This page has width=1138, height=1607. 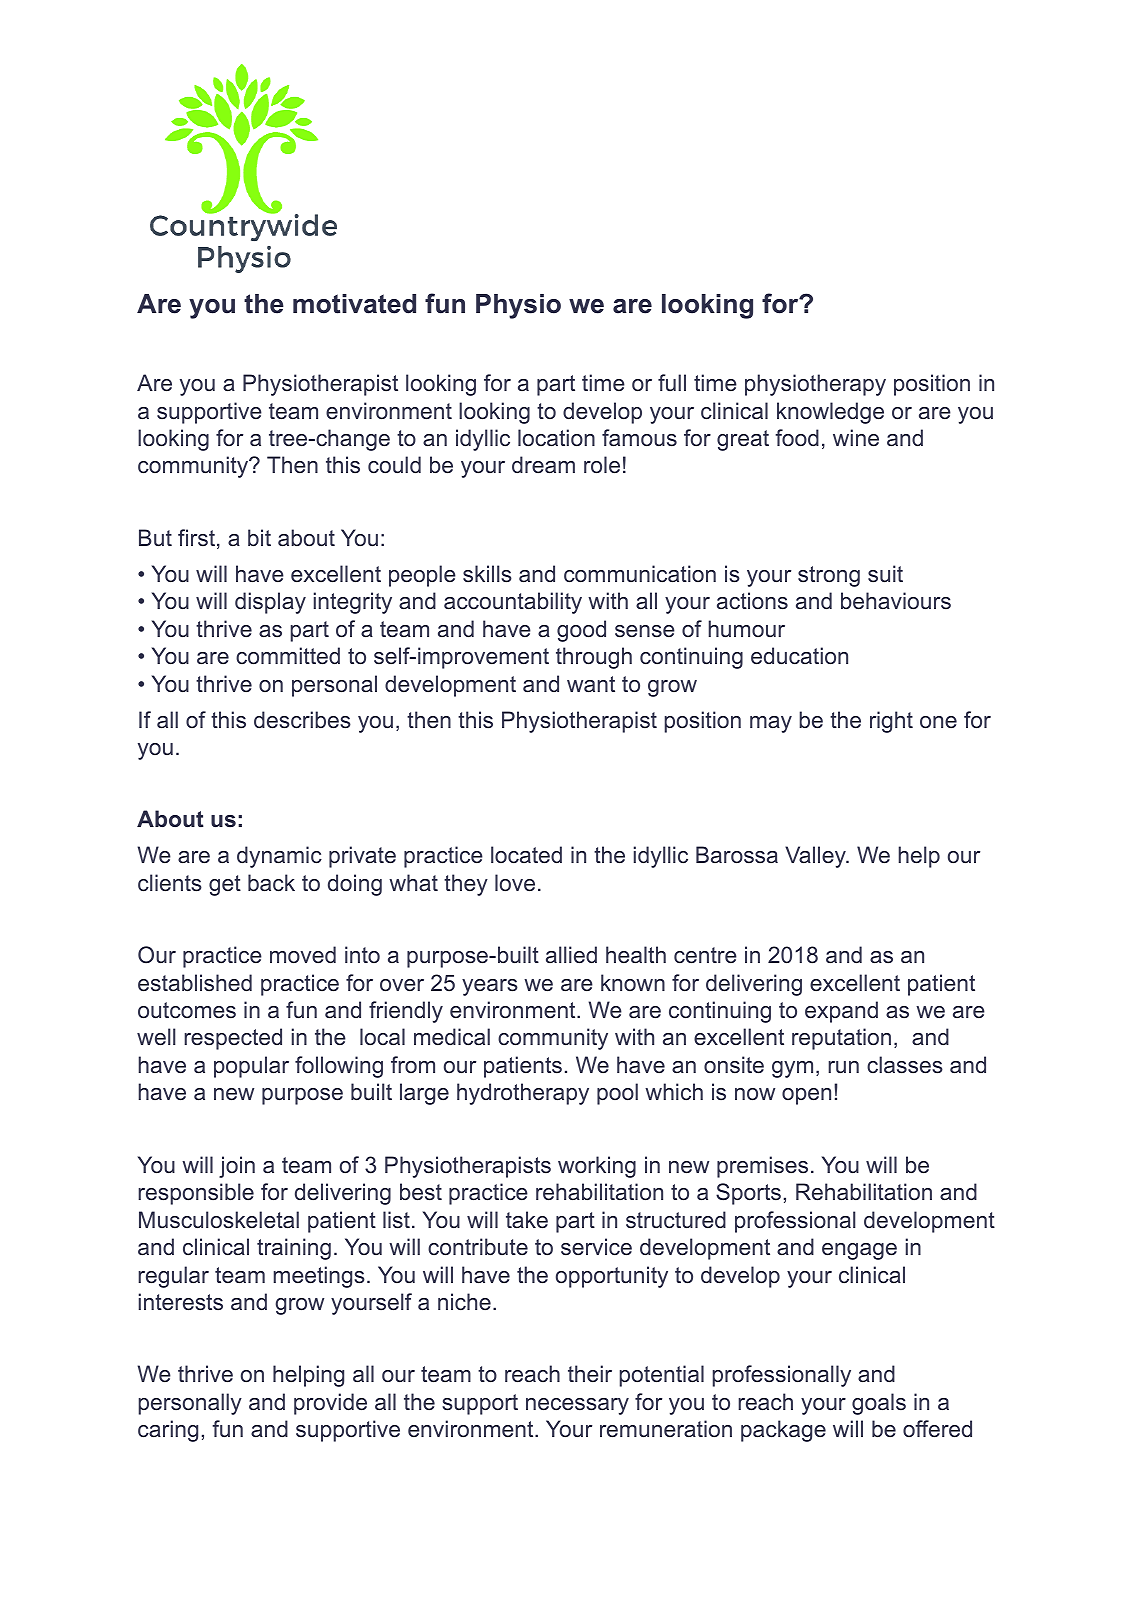 I want to click on back, so click(x=271, y=883).
